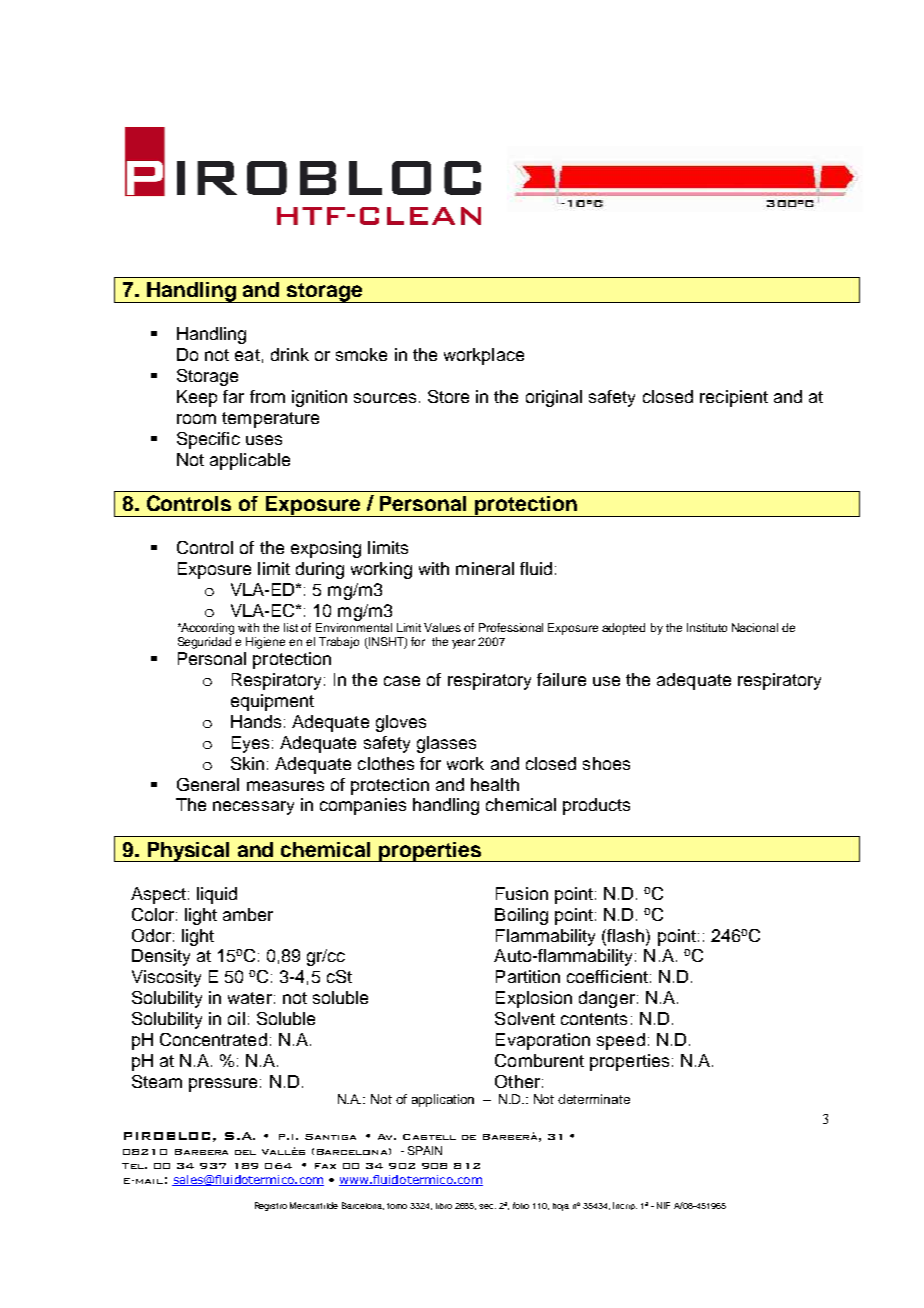 The height and width of the page is (1308, 924). Describe the element at coordinates (606, 763) in the page. I see `shoes` at that location.
